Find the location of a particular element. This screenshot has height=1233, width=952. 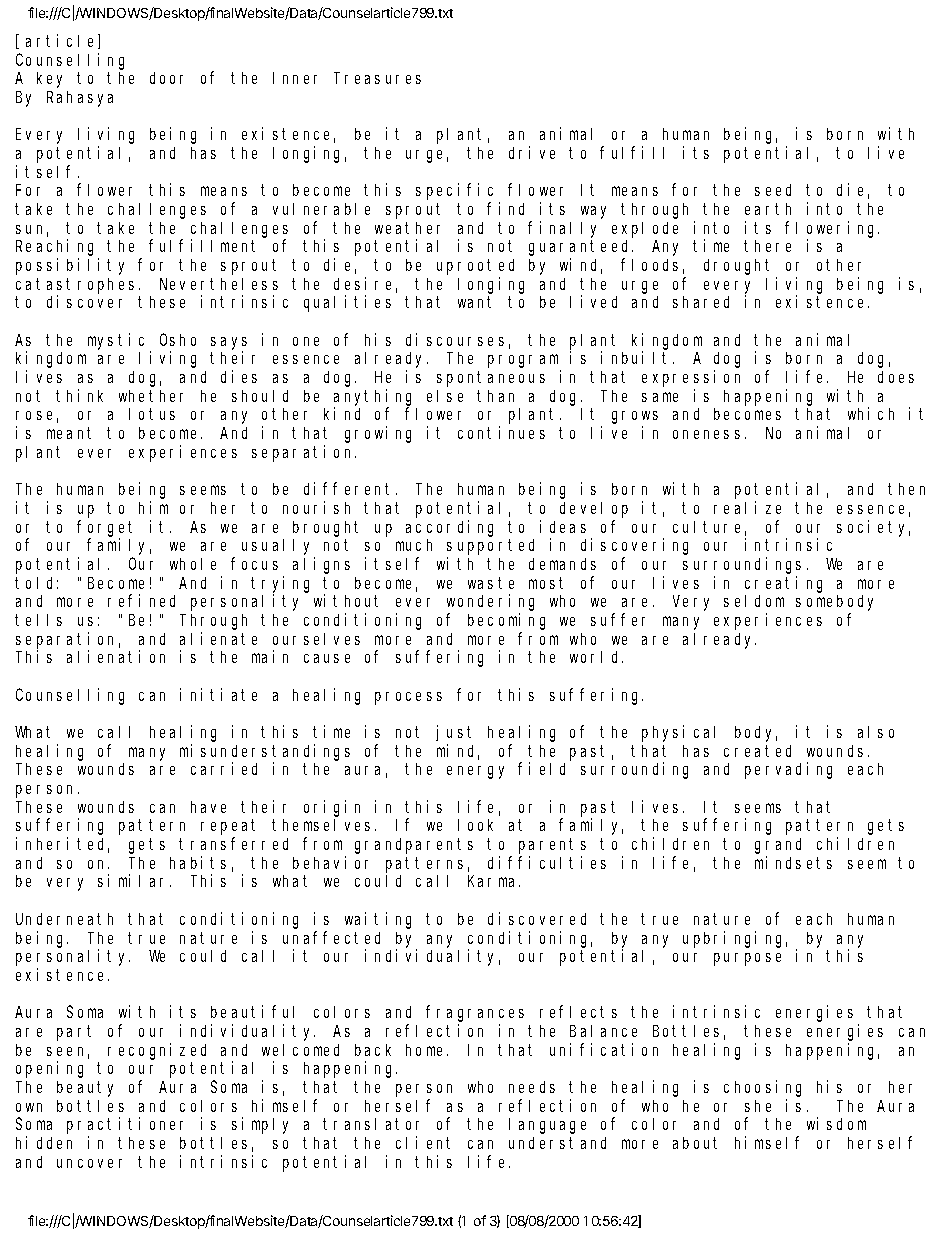

Treasures is located at coordinates (378, 78).
